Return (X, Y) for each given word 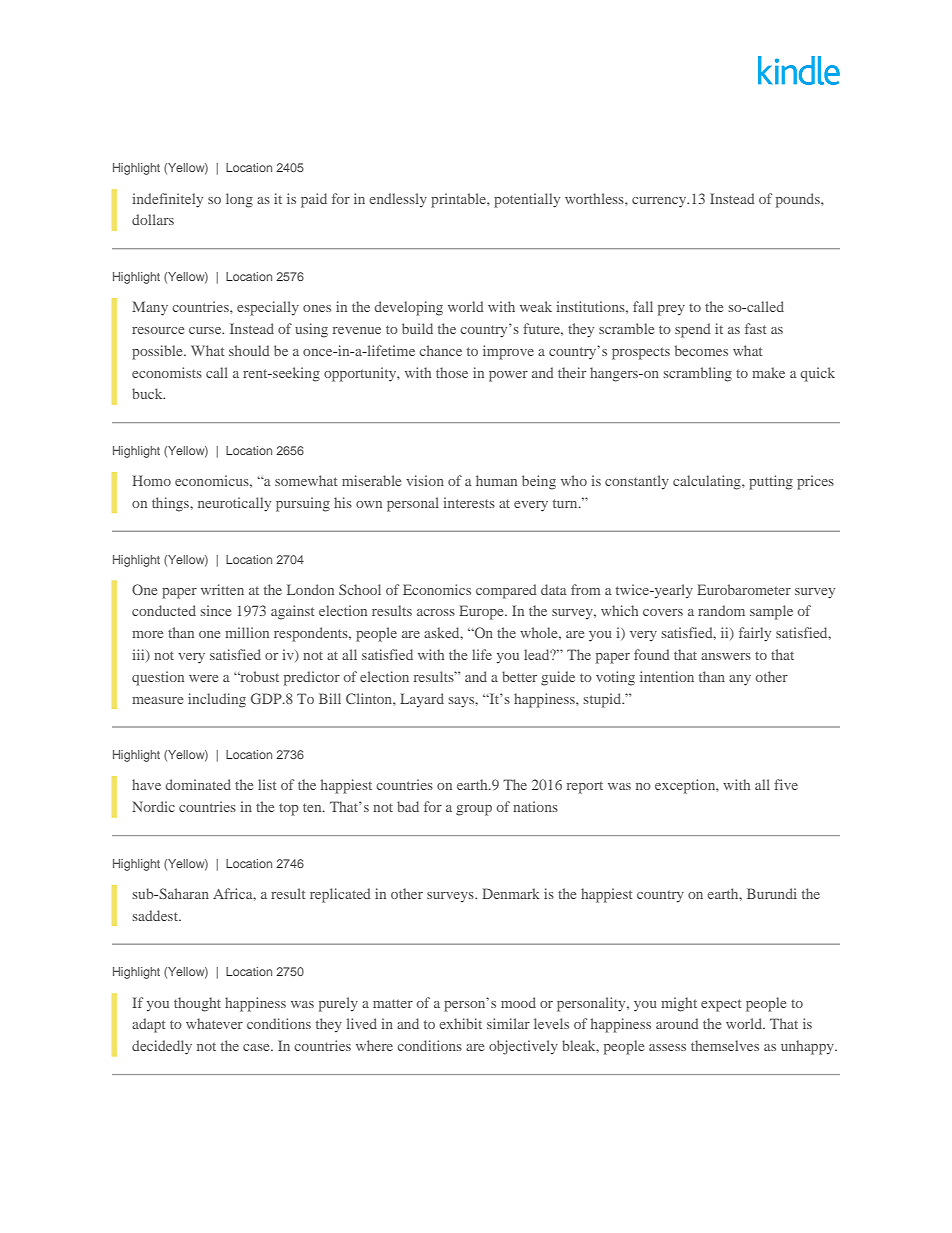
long (239, 200)
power (508, 376)
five (786, 784)
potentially (527, 200)
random (721, 610)
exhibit (460, 1023)
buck (148, 393)
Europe (482, 612)
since (216, 610)
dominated (198, 784)
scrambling (698, 374)
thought (197, 1004)
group (474, 810)
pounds (799, 200)
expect (721, 1005)
